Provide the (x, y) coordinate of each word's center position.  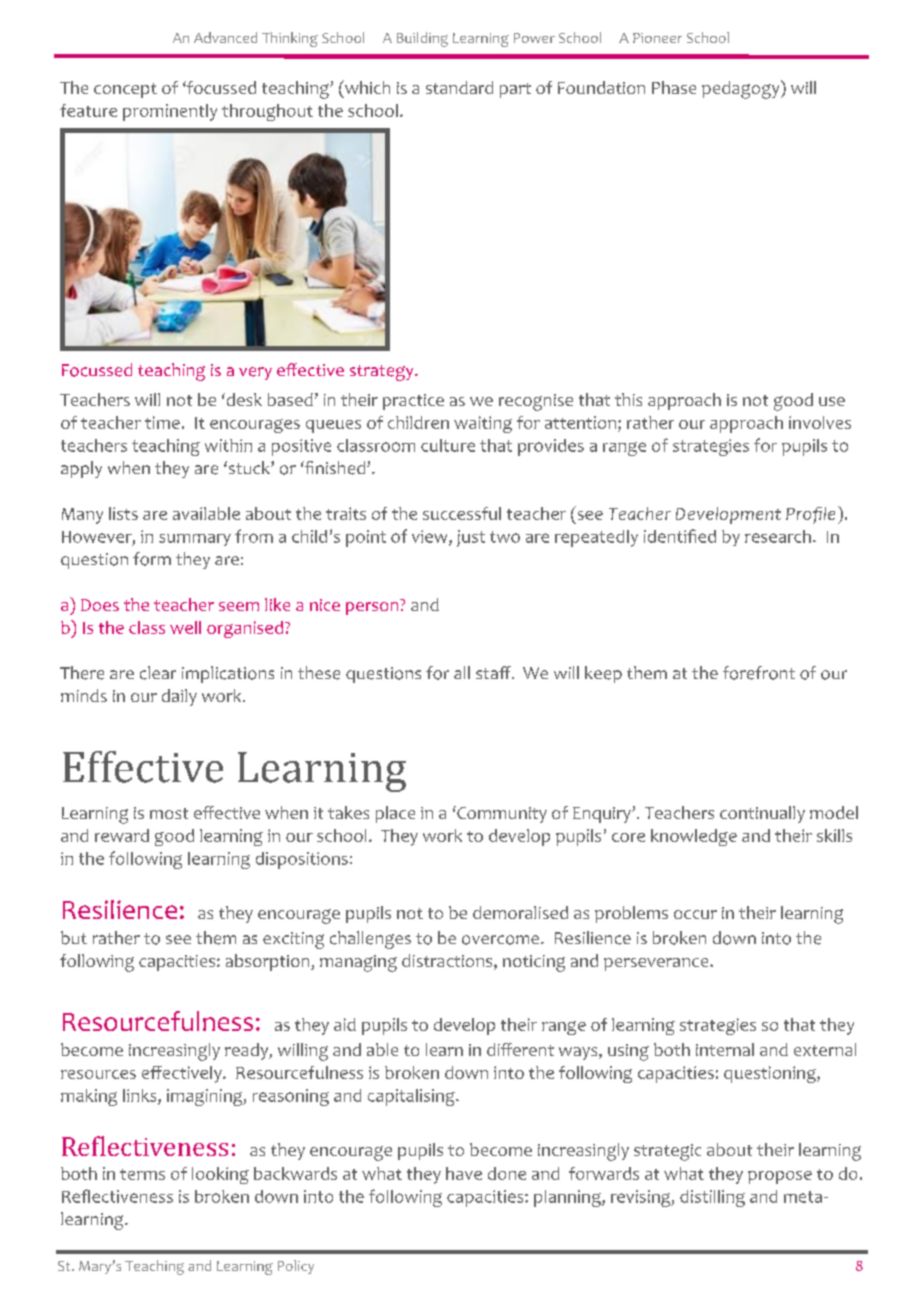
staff (494, 672)
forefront (759, 673)
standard (459, 87)
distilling (712, 1198)
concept (125, 90)
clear (158, 673)
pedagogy (742, 89)
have (464, 1173)
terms (142, 1174)
